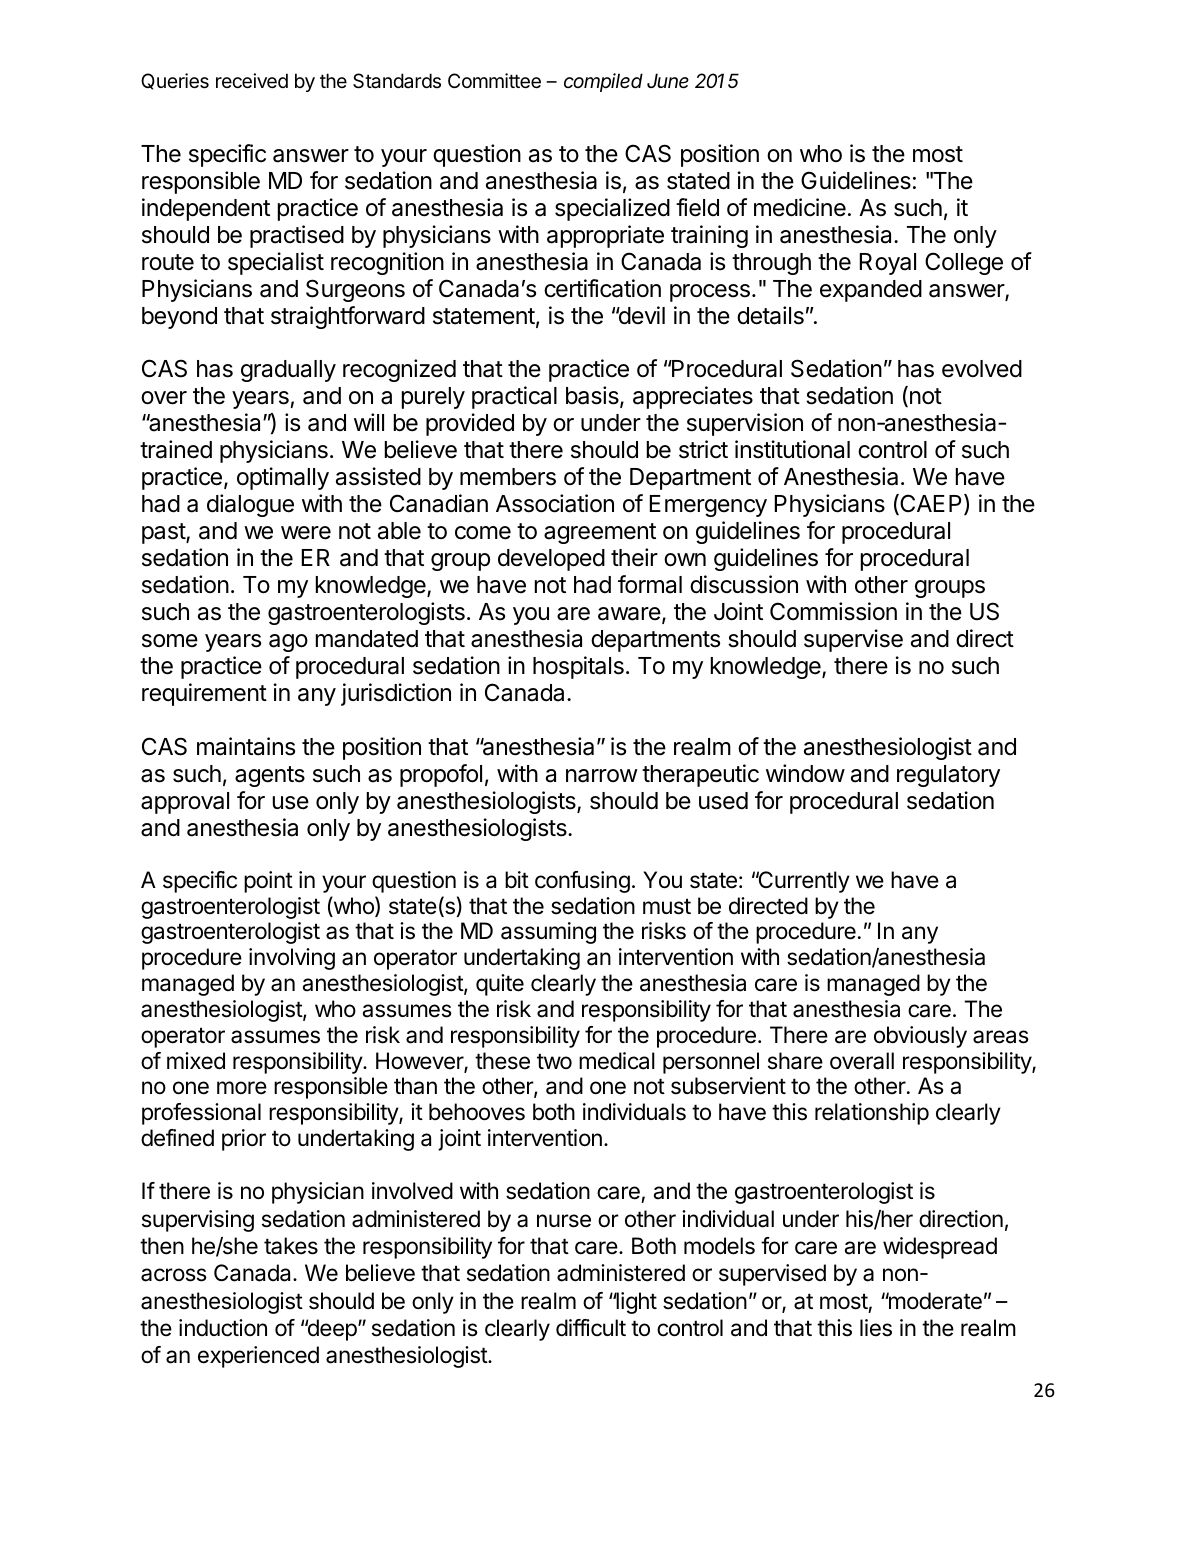  What do you see at coordinates (948, 776) in the screenshot?
I see `regulatory` at bounding box center [948, 776].
